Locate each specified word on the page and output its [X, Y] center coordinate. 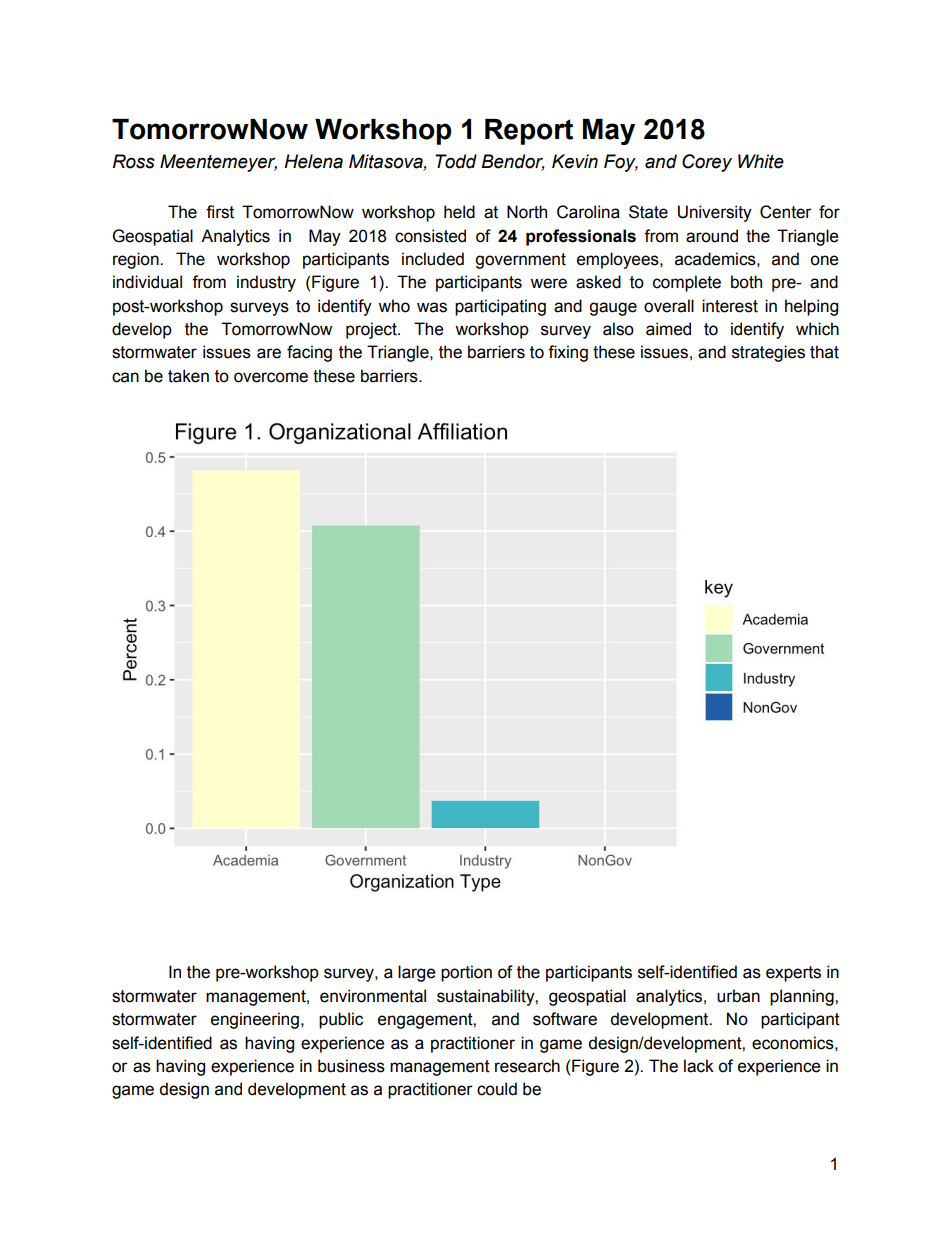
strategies [768, 353]
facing [309, 353]
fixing [568, 353]
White [761, 161]
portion [466, 973]
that [824, 352]
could [497, 1089]
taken [188, 376]
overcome [271, 377]
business [351, 1066]
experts [793, 974]
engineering [255, 1020]
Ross [134, 161]
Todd [456, 161]
